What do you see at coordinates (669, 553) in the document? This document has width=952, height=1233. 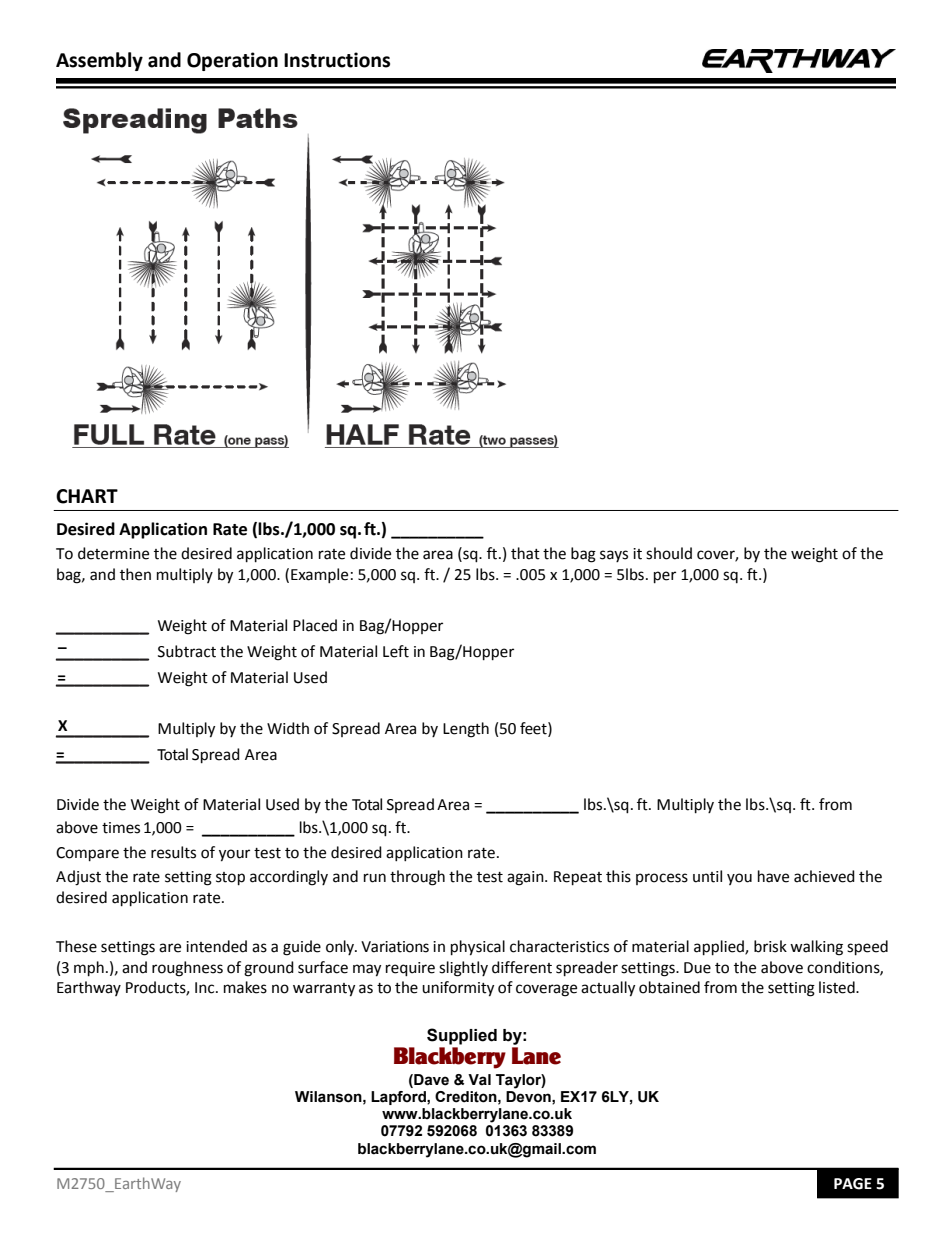 I see `should` at bounding box center [669, 553].
